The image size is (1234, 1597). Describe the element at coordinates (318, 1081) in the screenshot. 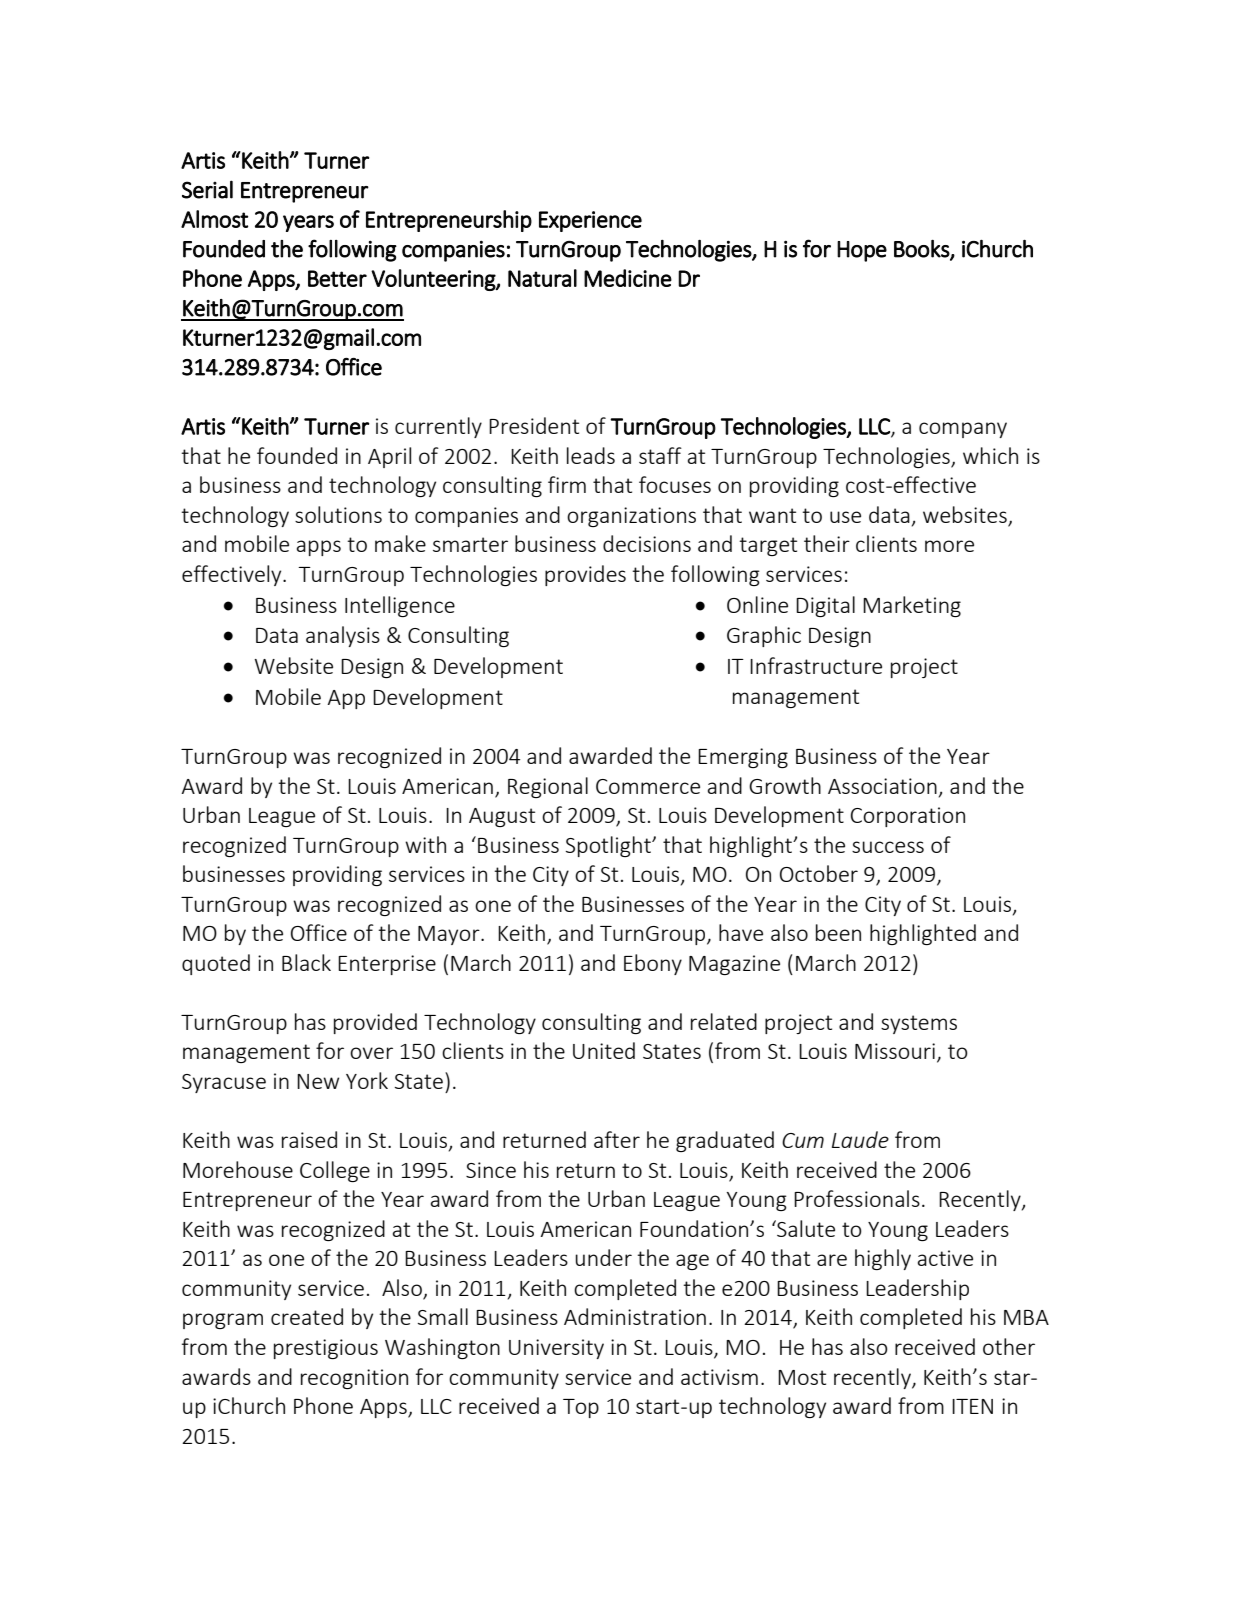

I see `New` at that location.
